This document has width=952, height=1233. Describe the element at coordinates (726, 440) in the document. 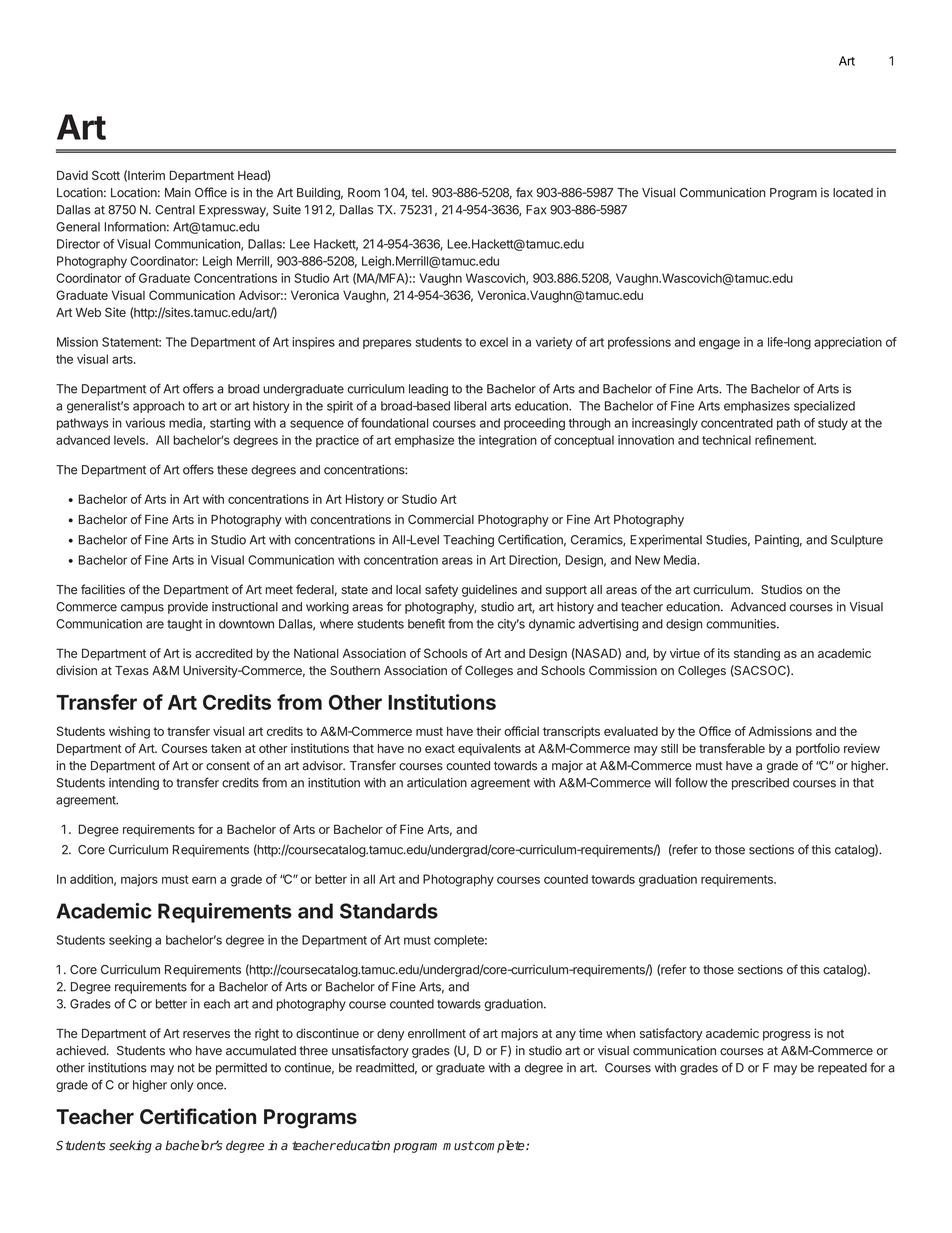

I see `technical` at that location.
